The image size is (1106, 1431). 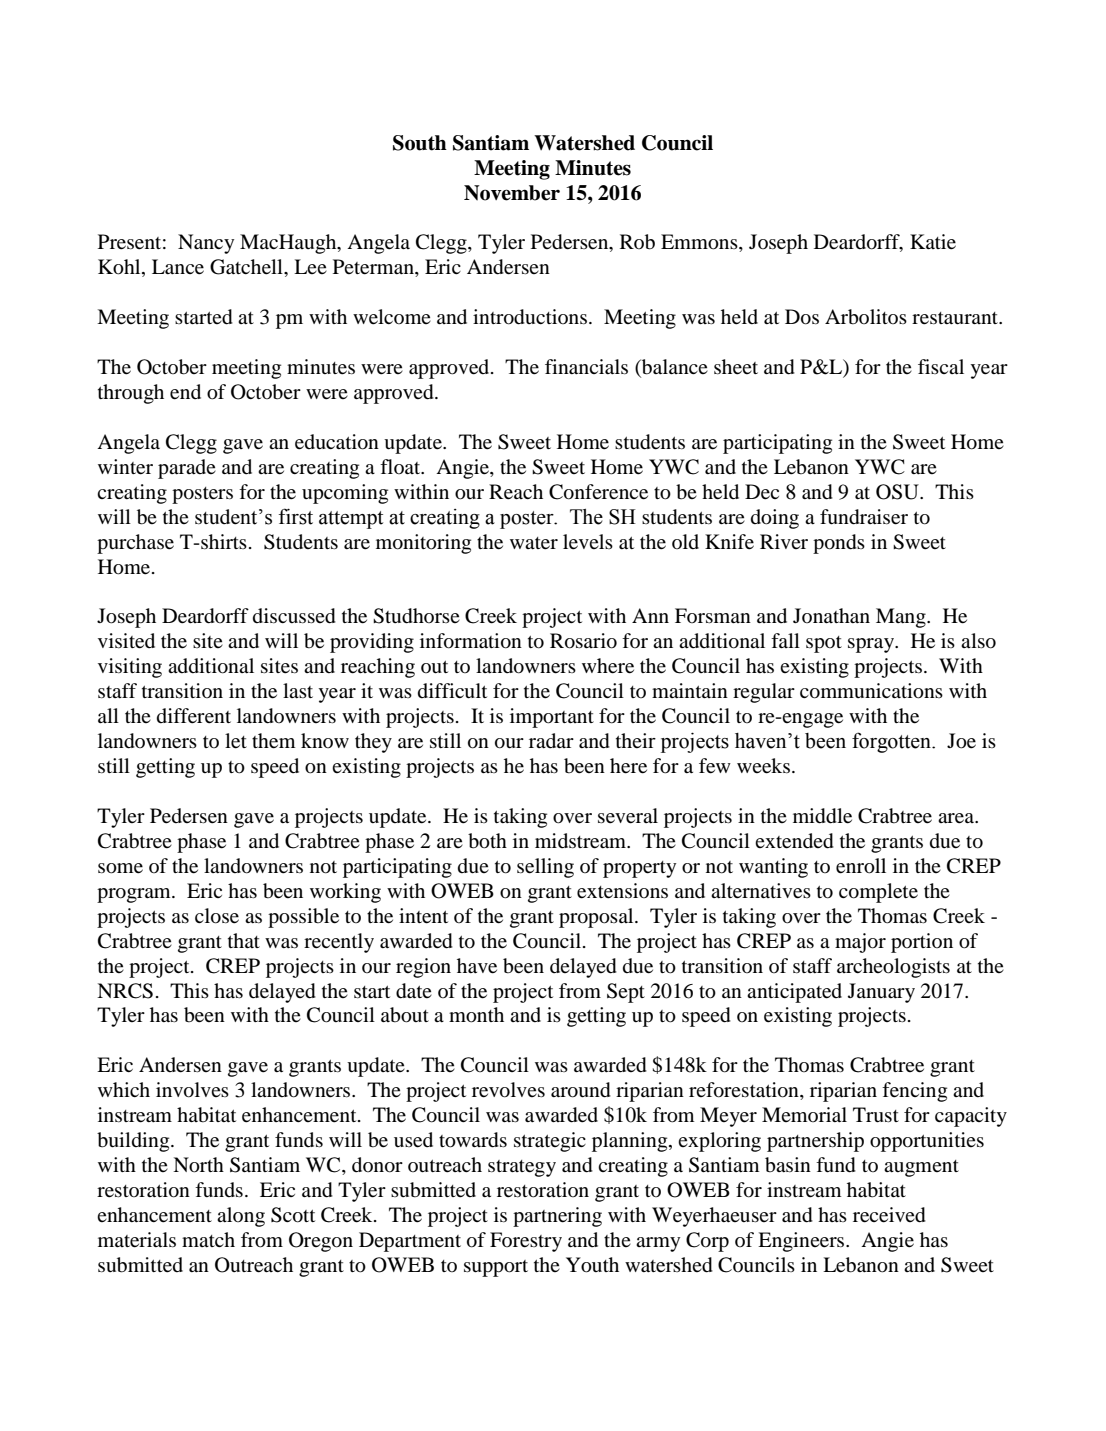 What do you see at coordinates (893, 968) in the screenshot?
I see `archeologists` at bounding box center [893, 968].
